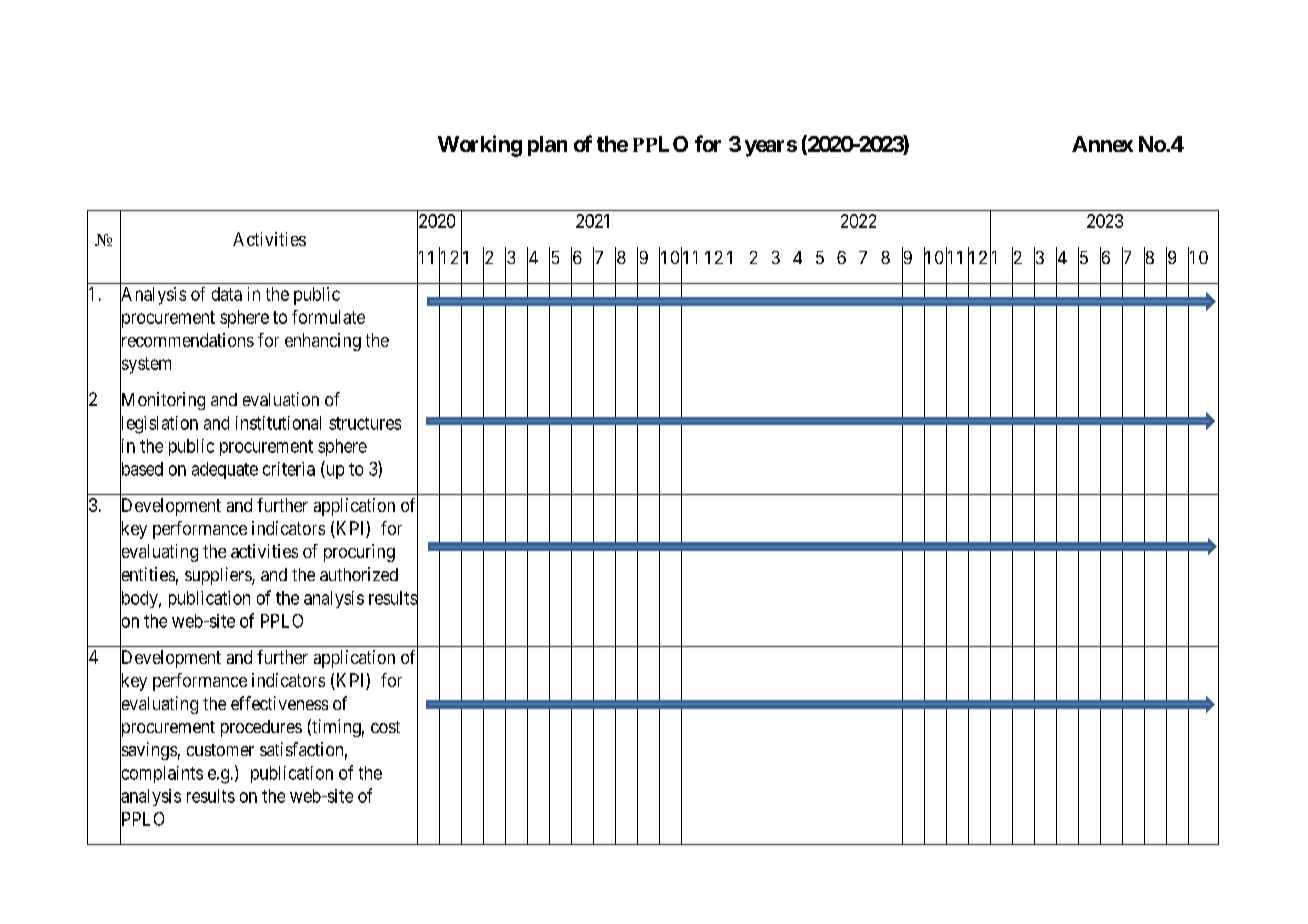 Image resolution: width=1308 pixels, height=924 pixels. I want to click on cost, so click(385, 727).
